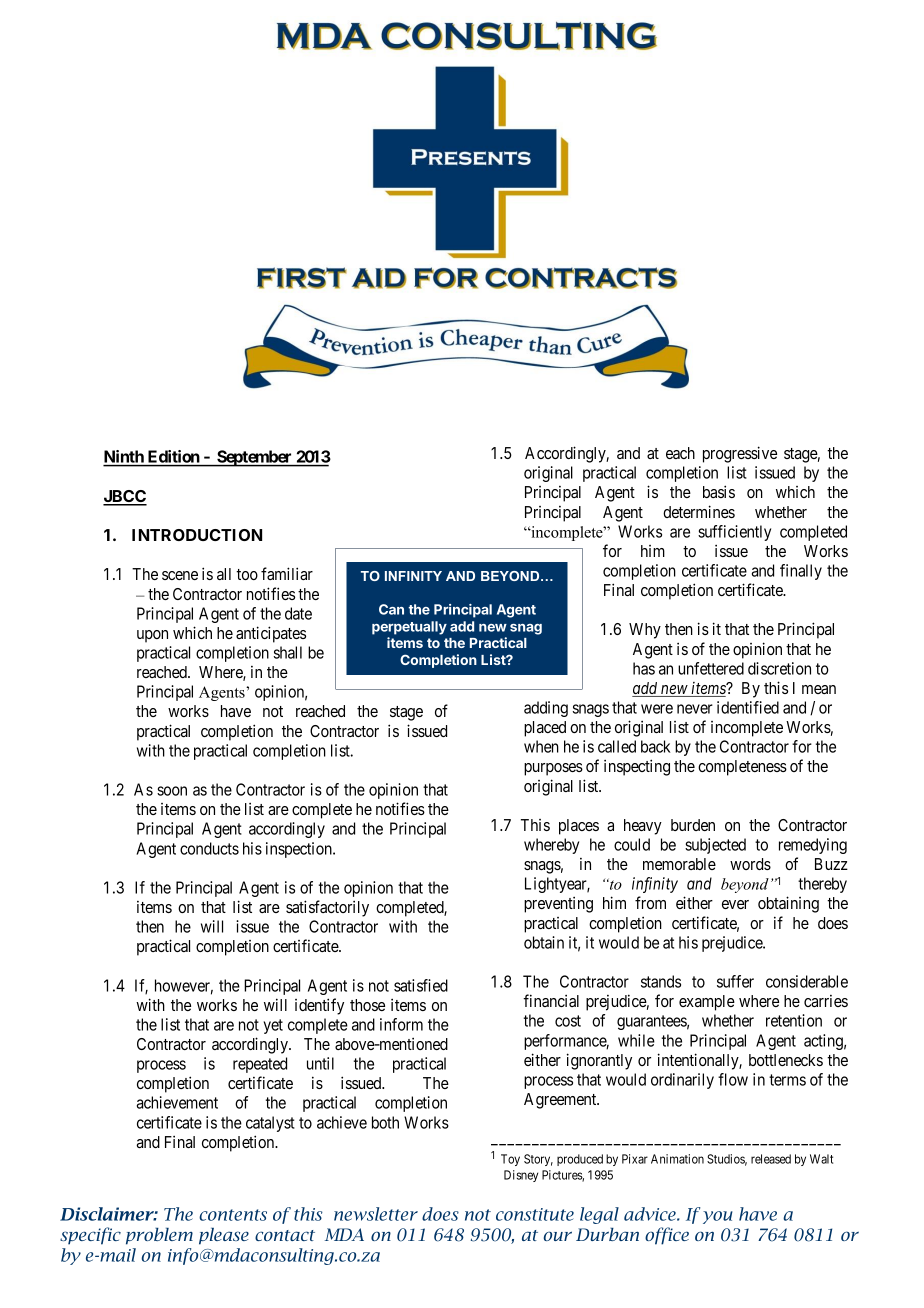 This screenshot has height=1308, width=924. I want to click on perpetually, so click(409, 628).
